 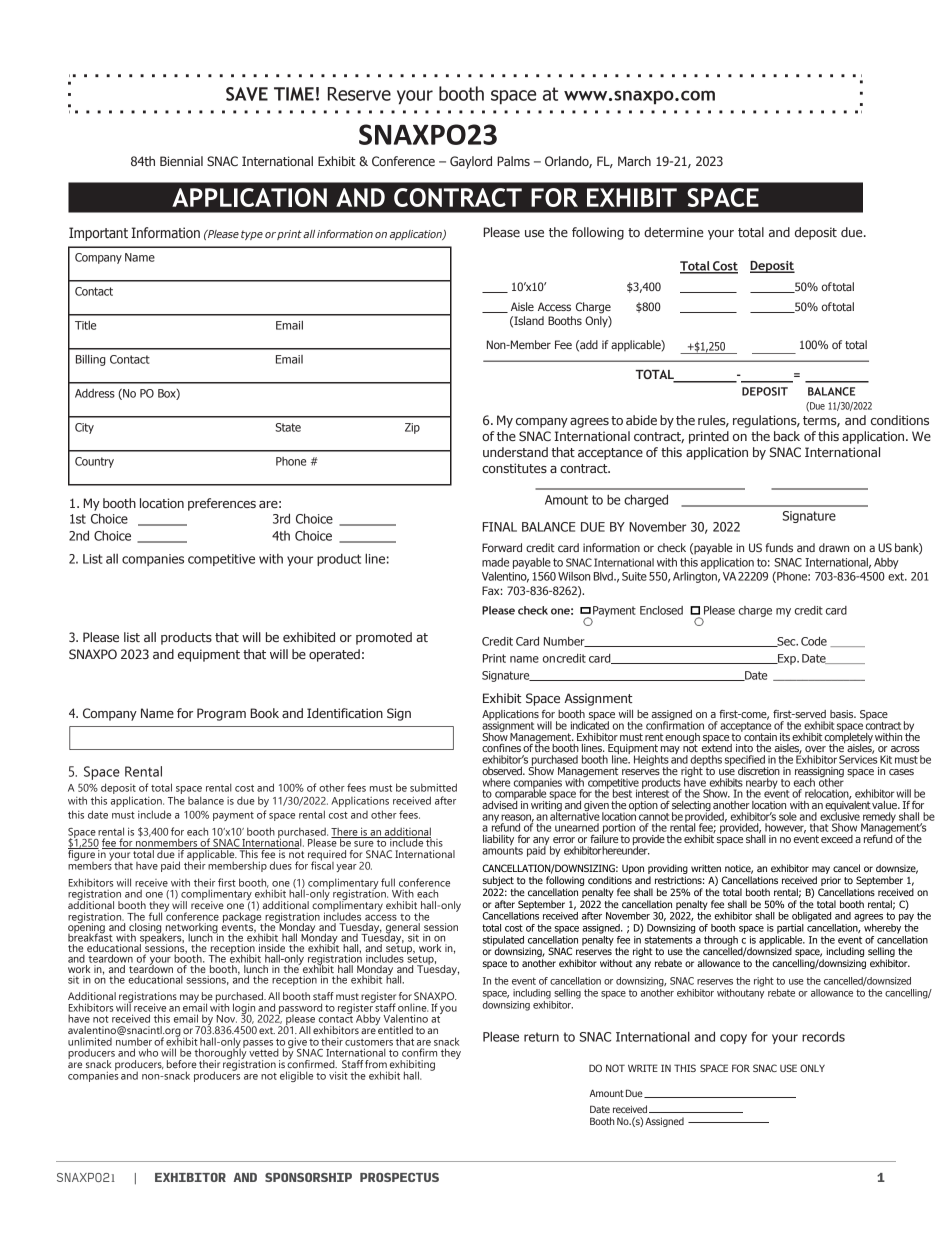 I want to click on subject, so click(x=499, y=882).
